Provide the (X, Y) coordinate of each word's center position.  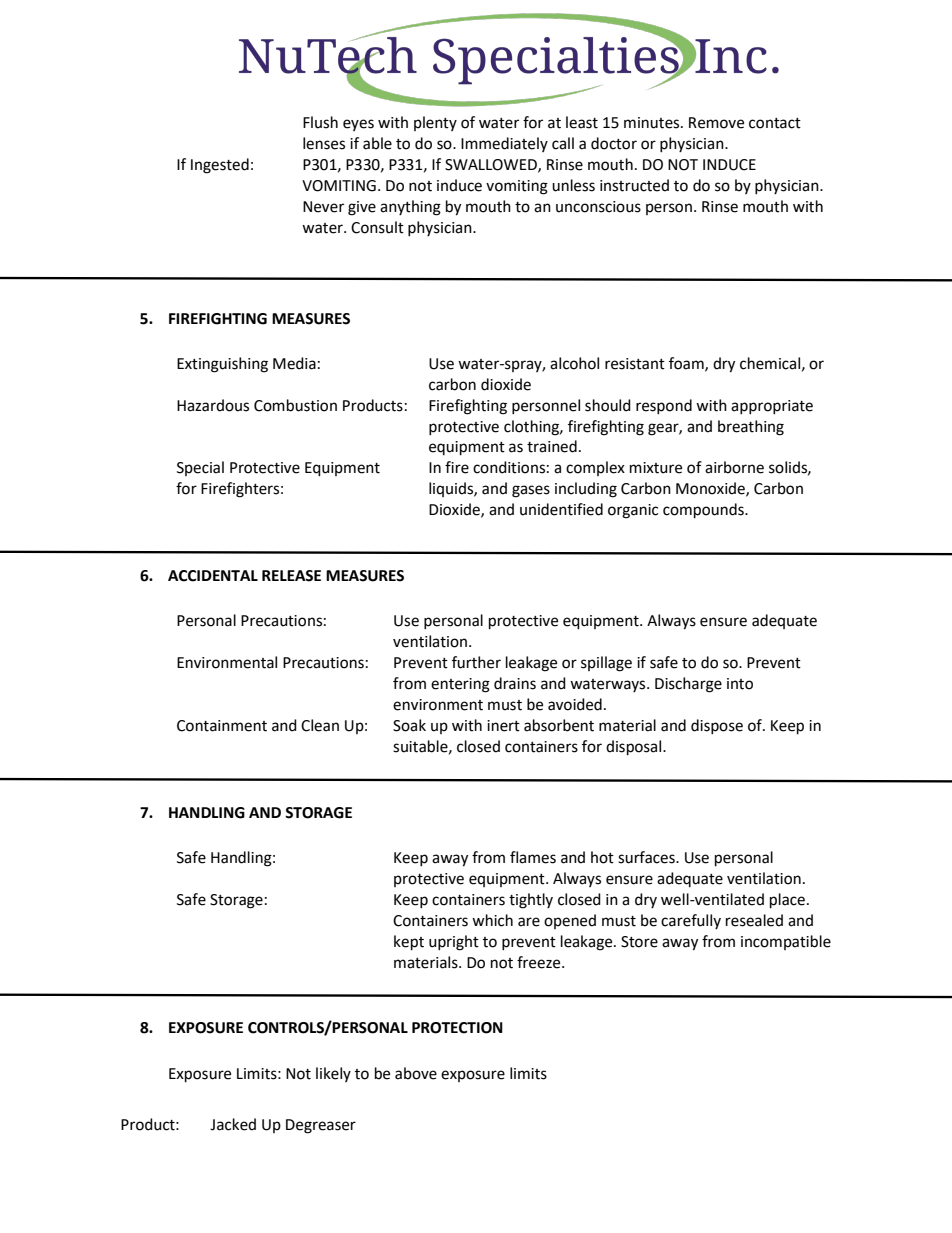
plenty (435, 123)
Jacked (233, 1124)
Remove (716, 123)
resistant (635, 364)
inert (503, 726)
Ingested (220, 166)
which (492, 920)
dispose (717, 726)
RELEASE (291, 576)
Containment (222, 726)
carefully (691, 921)
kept (409, 943)
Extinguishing (222, 365)
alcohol (574, 363)
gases (531, 491)
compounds (704, 511)
